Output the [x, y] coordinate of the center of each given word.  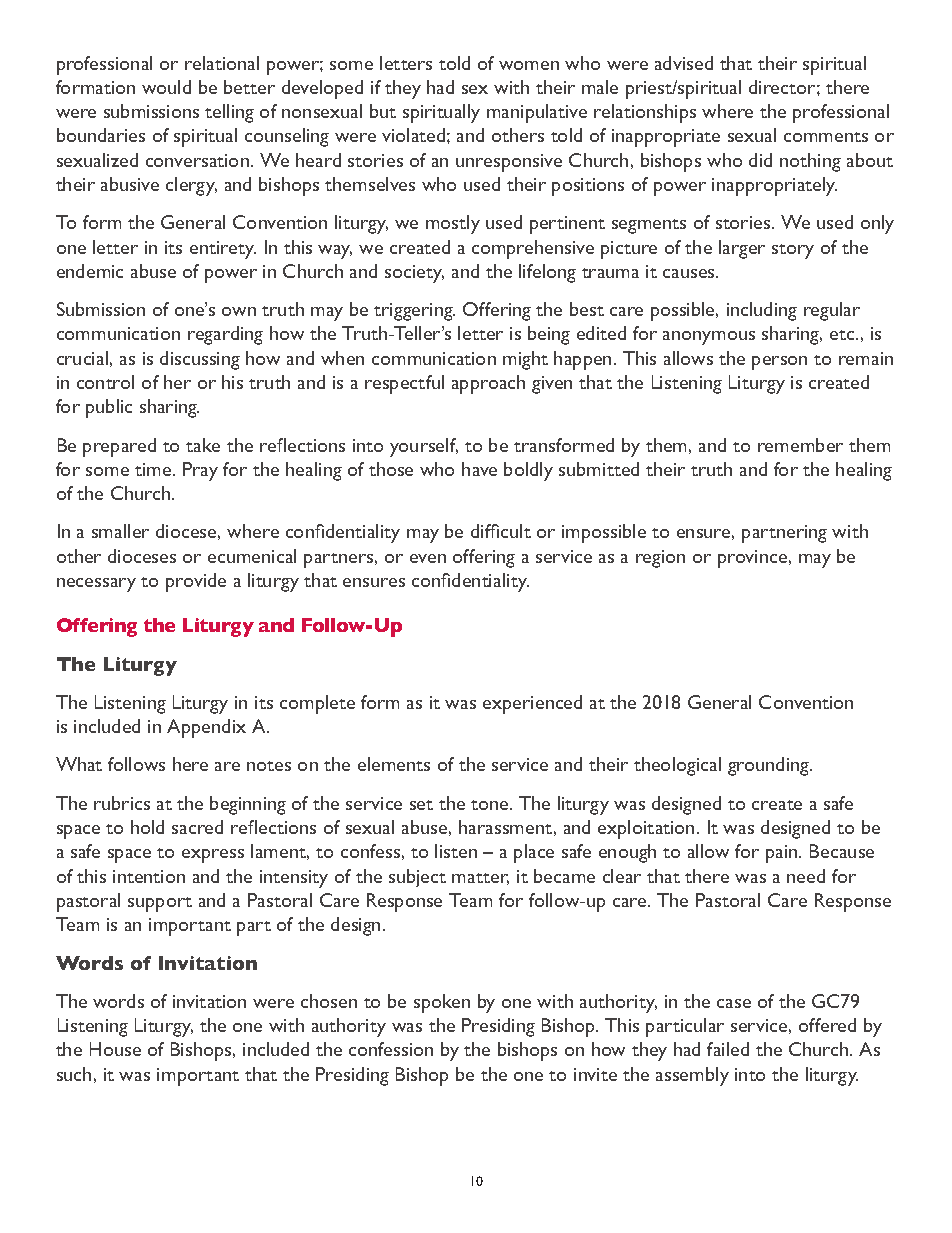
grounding [770, 766]
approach [488, 384]
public [109, 408]
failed [728, 1049]
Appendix [206, 728]
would [166, 87]
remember [800, 445]
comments [826, 137]
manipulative [537, 113]
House [115, 1049]
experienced [532, 704]
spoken [442, 1003]
